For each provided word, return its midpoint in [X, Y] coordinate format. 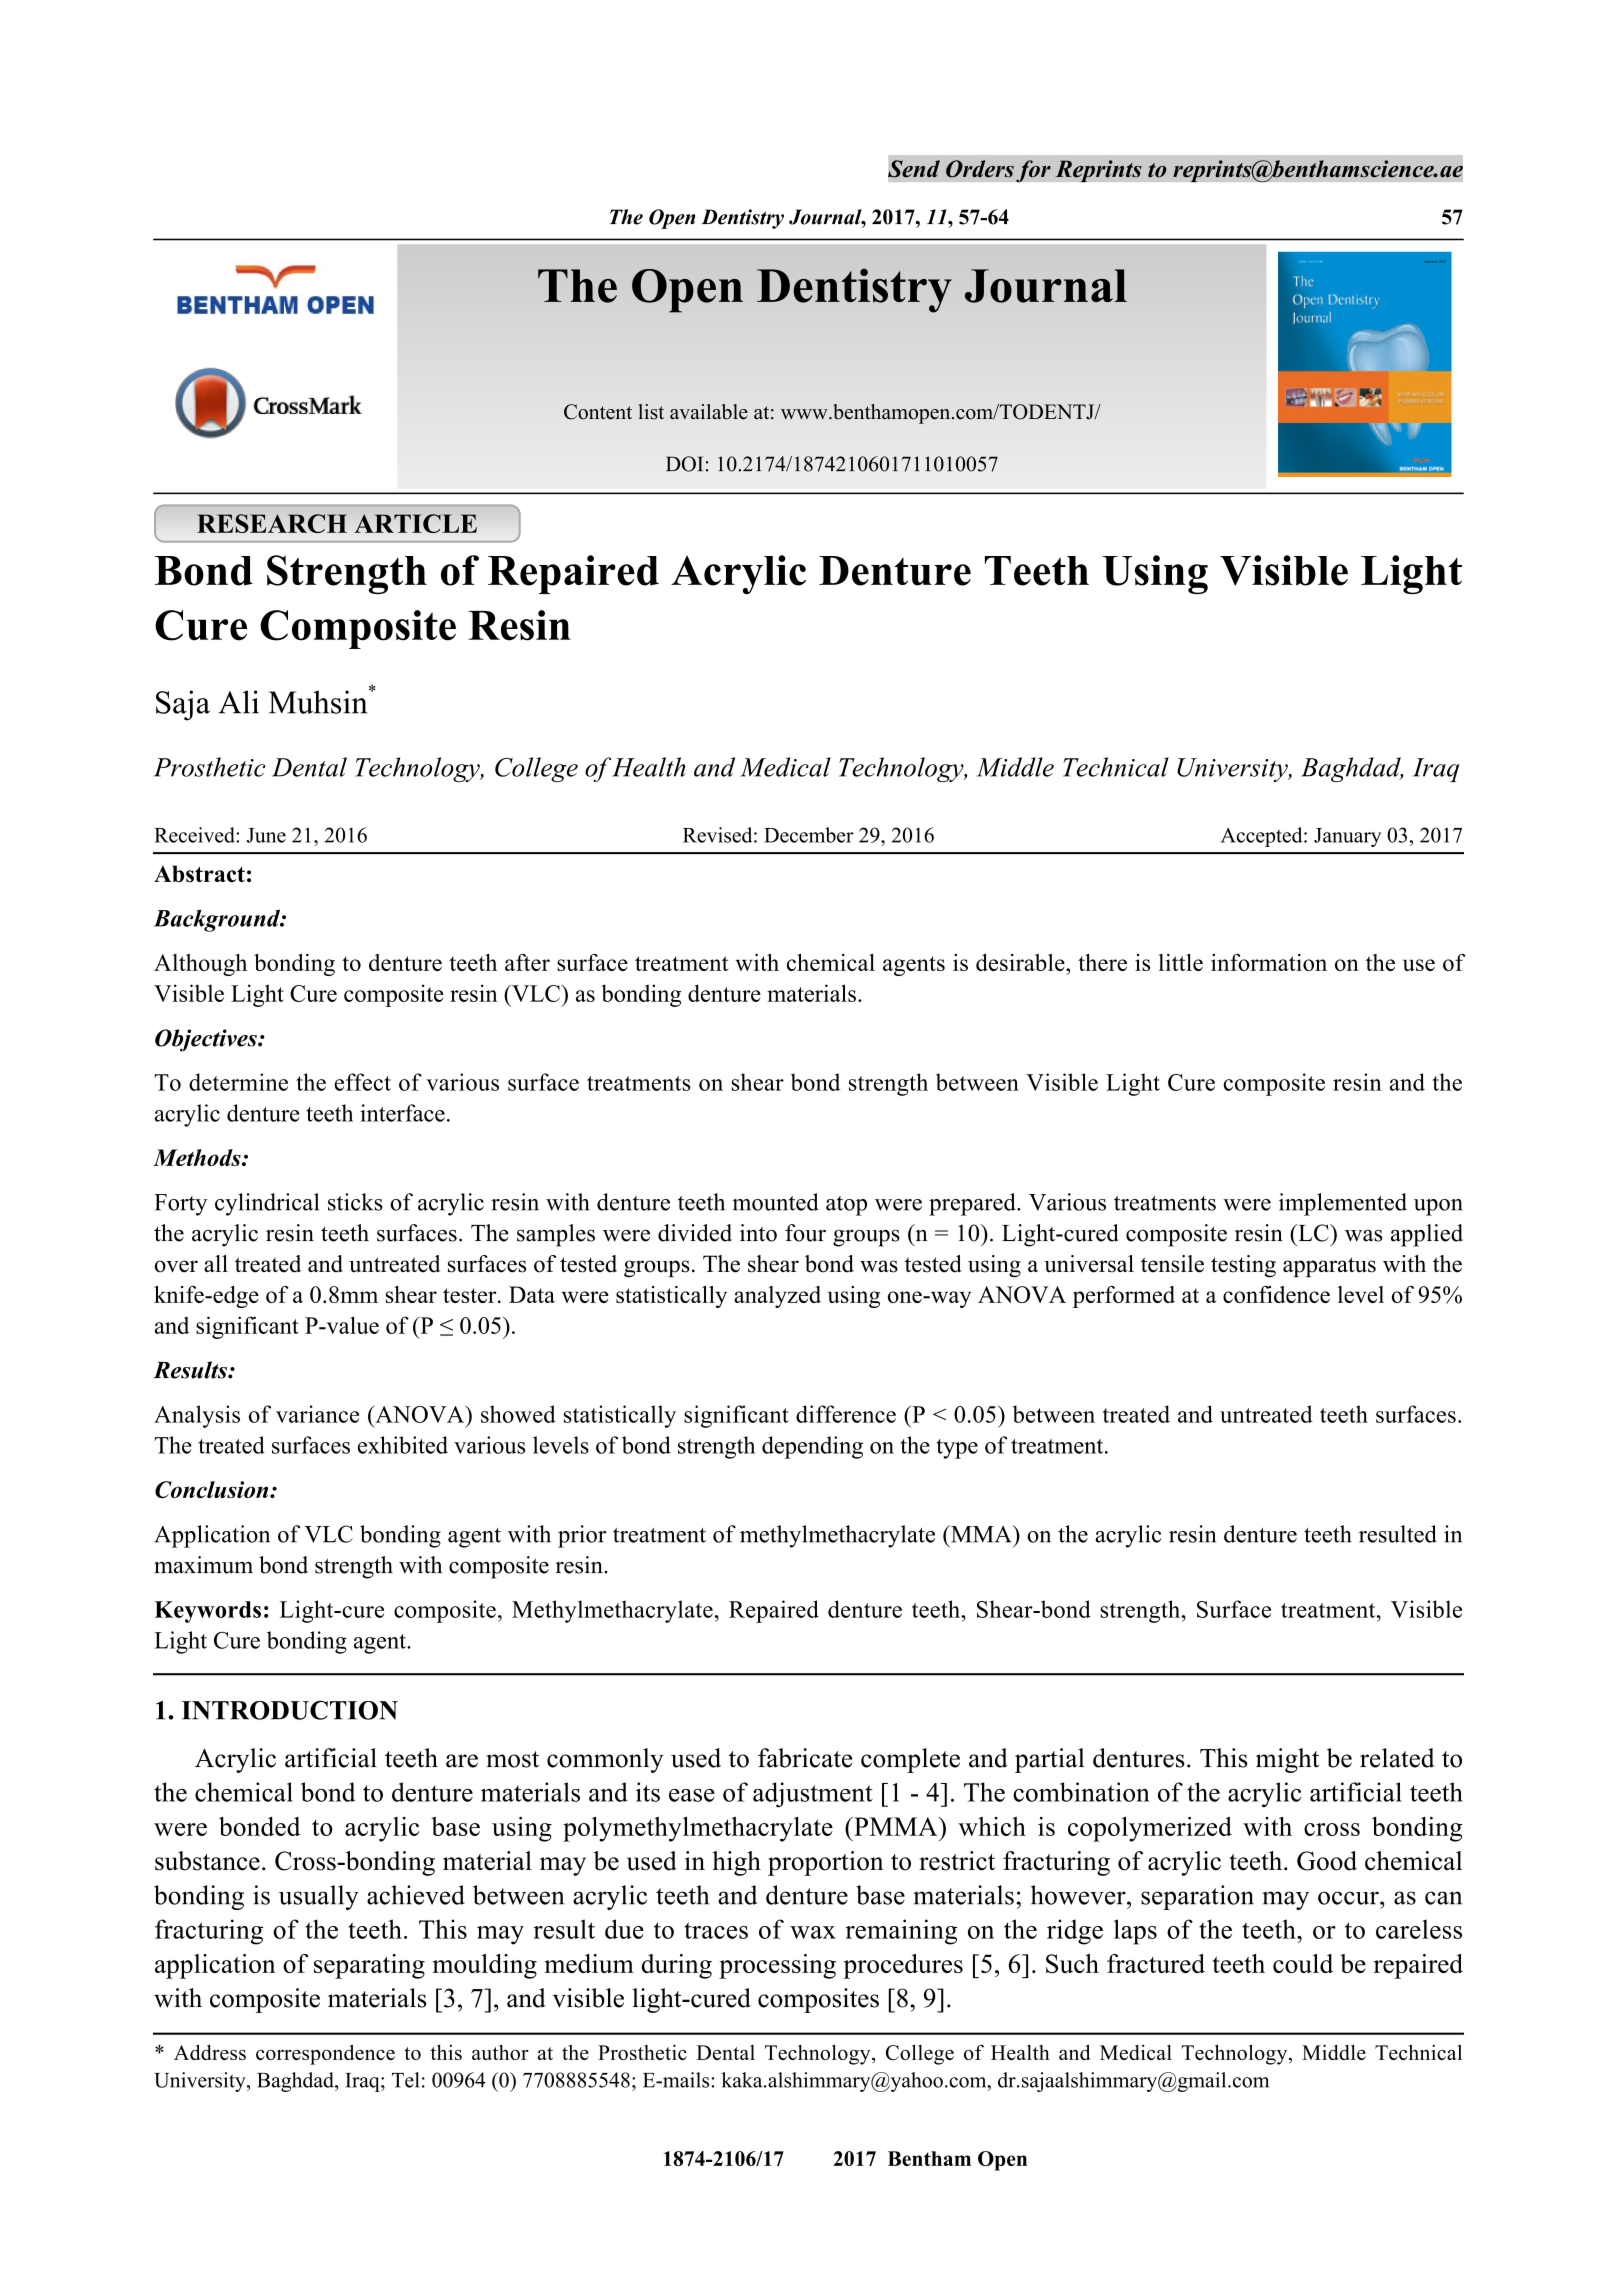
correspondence [325, 2055]
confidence [1276, 1294]
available [709, 412]
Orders [980, 169]
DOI [684, 464]
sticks [355, 1202]
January [1347, 837]
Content [598, 412]
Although [200, 965]
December [809, 835]
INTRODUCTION [290, 1710]
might [1287, 1760]
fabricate [805, 1758]
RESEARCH [272, 523]
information [1269, 962]
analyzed [777, 1297]
